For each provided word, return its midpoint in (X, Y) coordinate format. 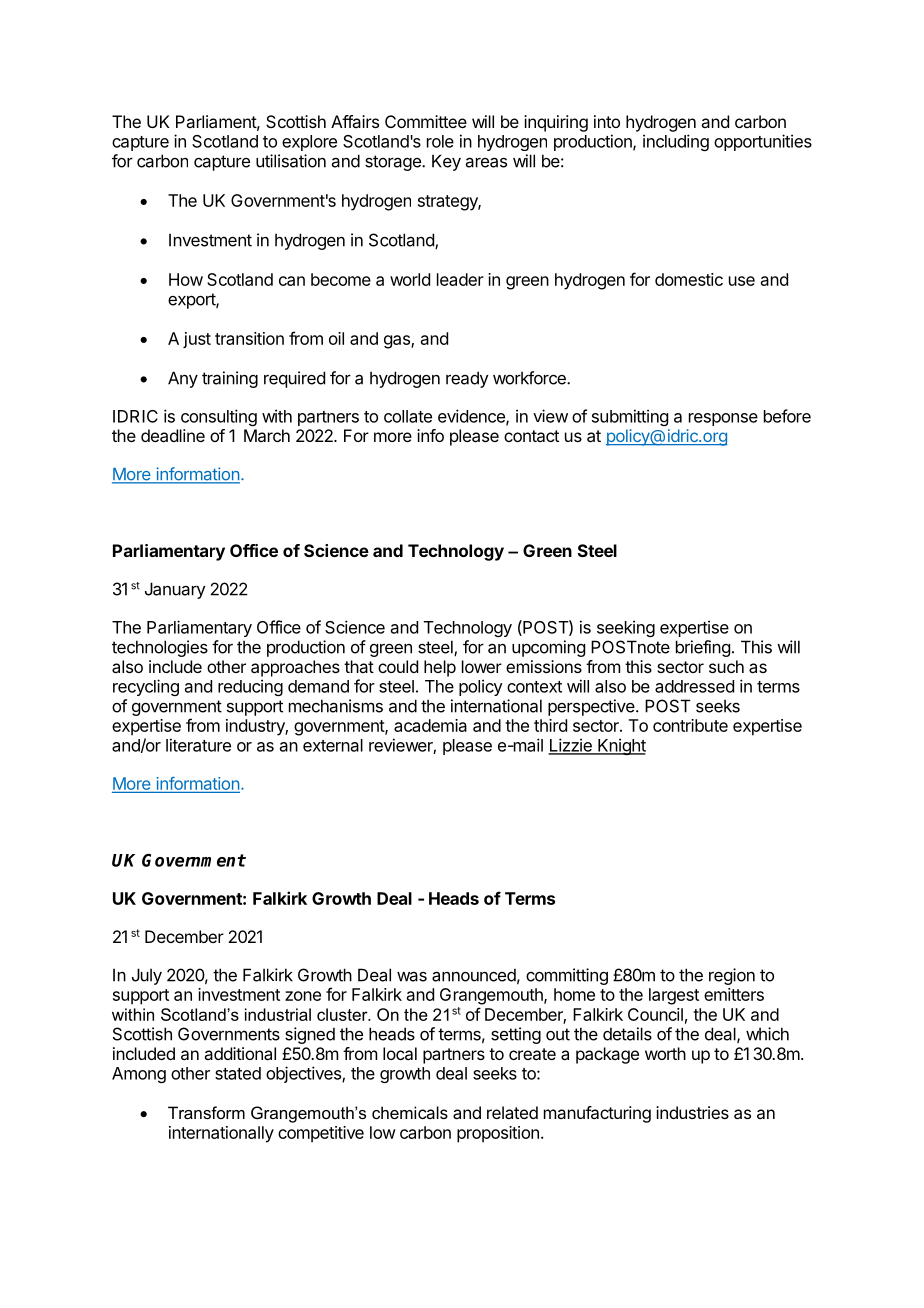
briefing (703, 648)
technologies (160, 648)
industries (692, 1112)
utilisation (291, 161)
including (676, 142)
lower (482, 666)
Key (446, 162)
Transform (206, 1112)
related (512, 1112)
